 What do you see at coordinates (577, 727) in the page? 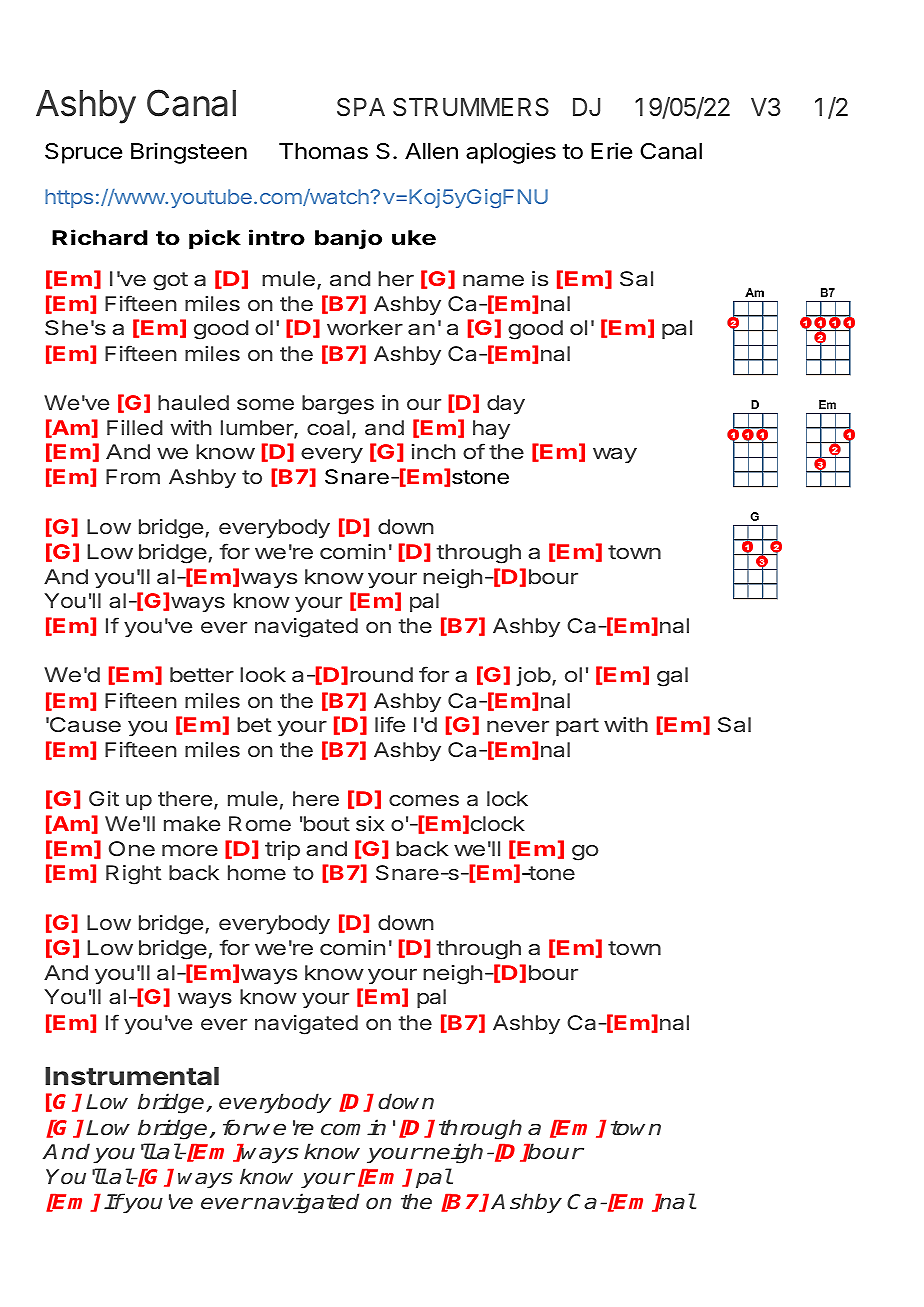
I see `part` at bounding box center [577, 727].
